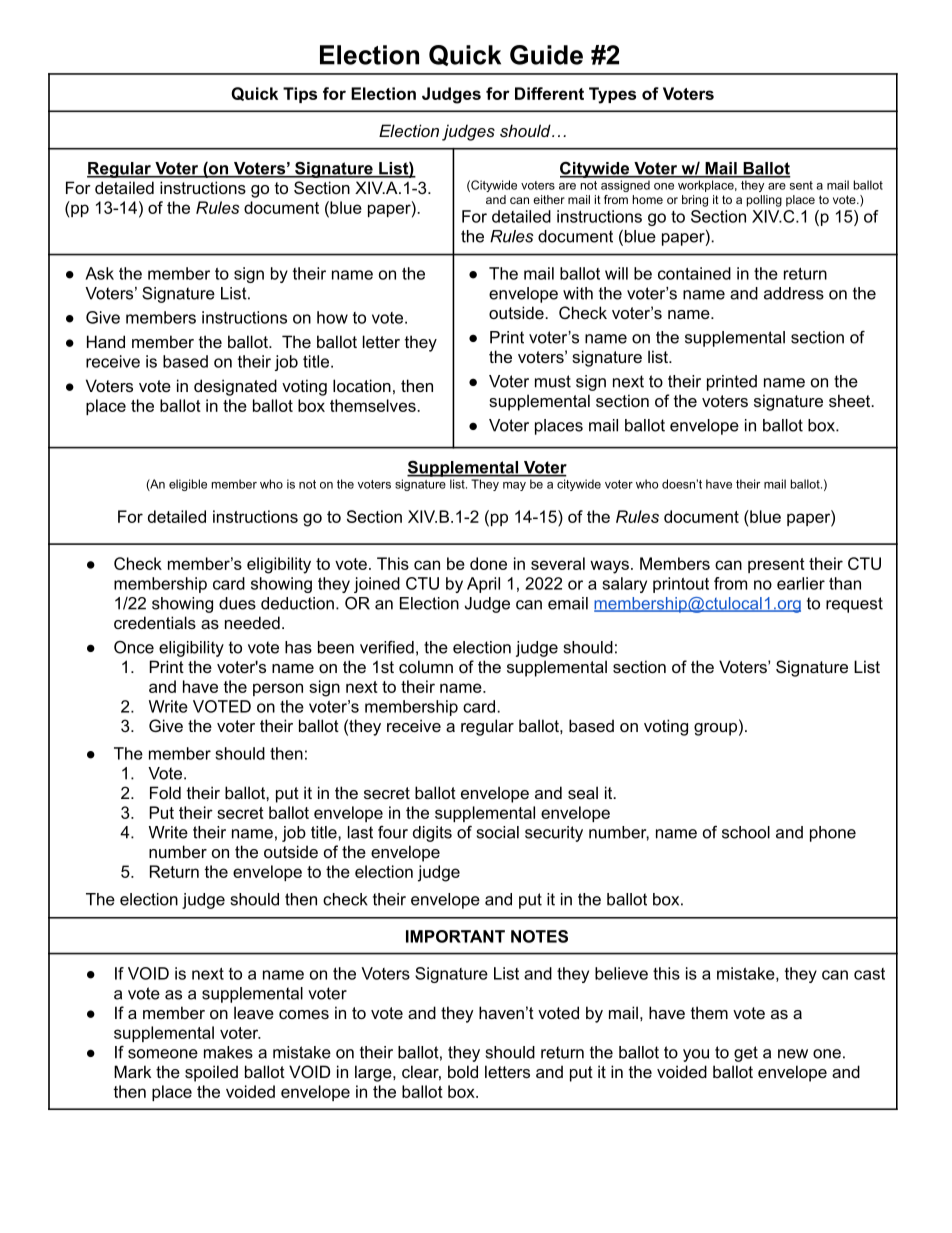  Describe the element at coordinates (300, 95) in the screenshot. I see `Tips` at that location.
